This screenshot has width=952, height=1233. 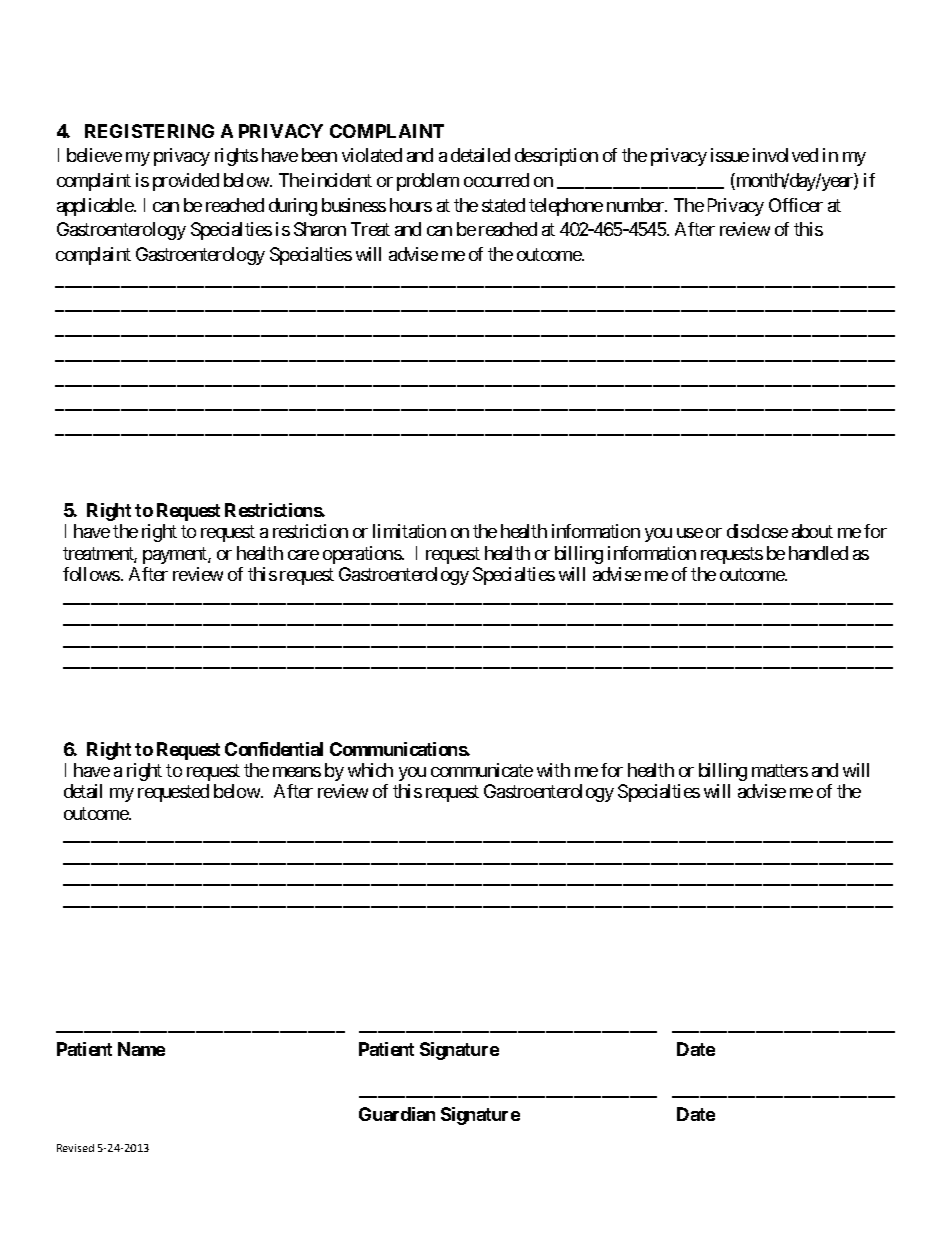 I want to click on provided, so click(x=186, y=182).
